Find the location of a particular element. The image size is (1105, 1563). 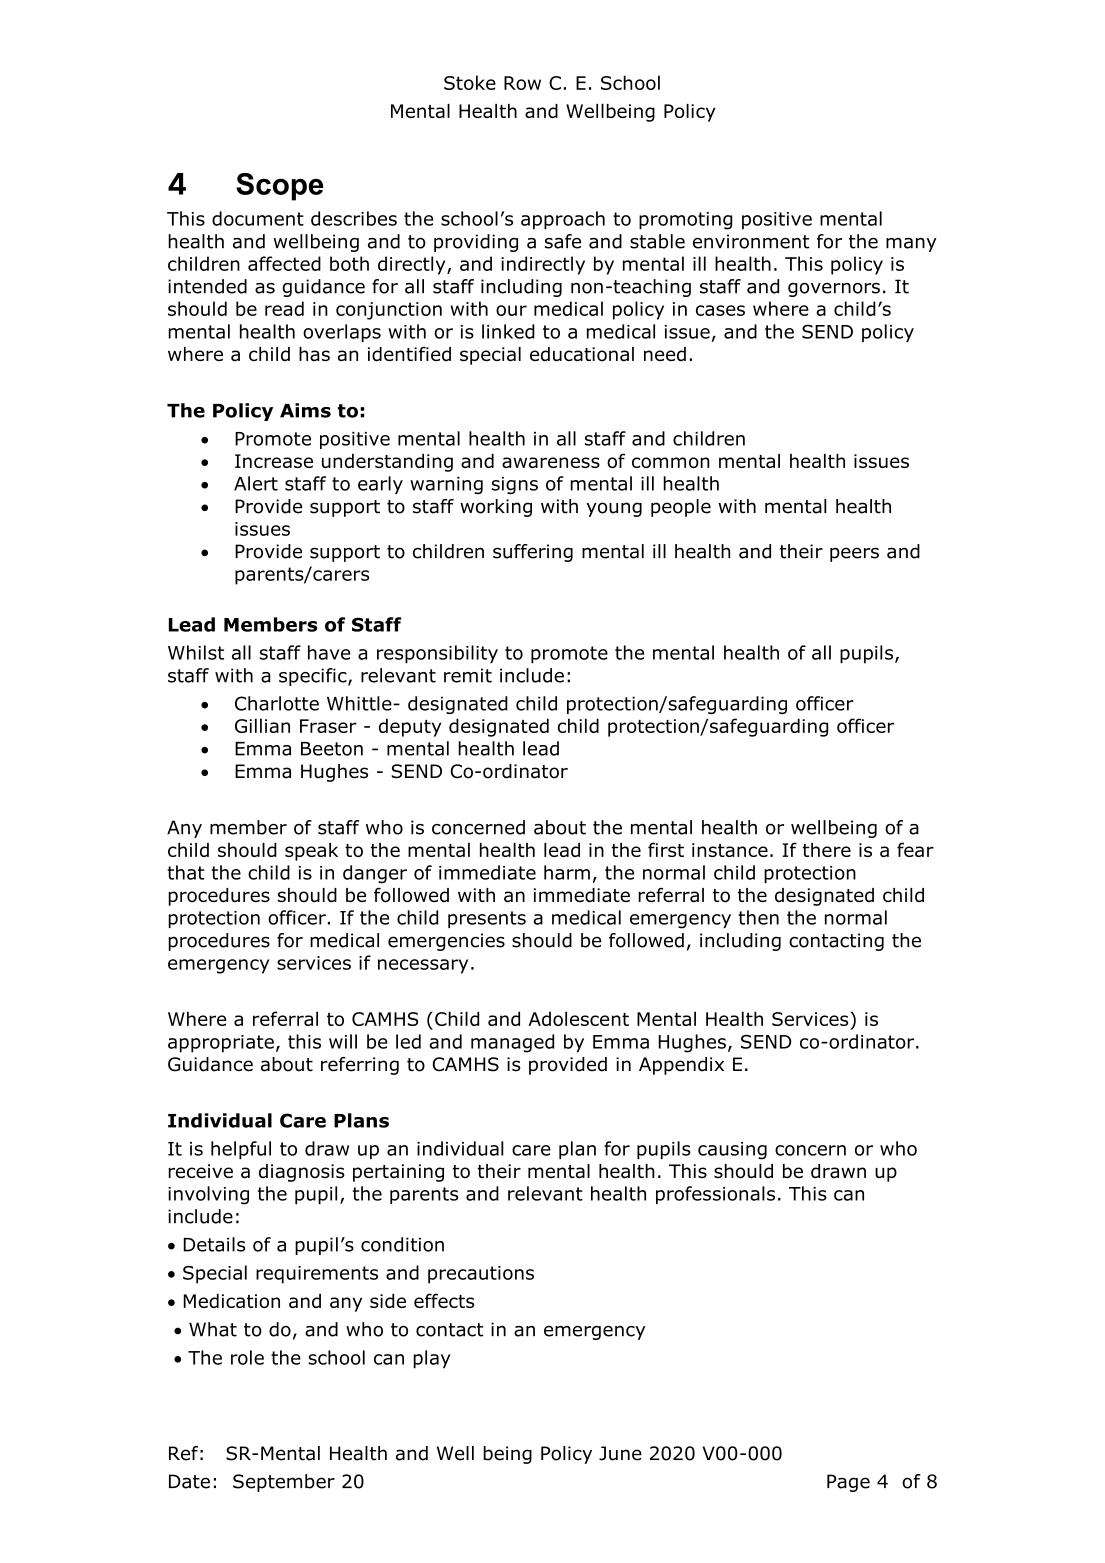

Scope is located at coordinates (279, 187).
